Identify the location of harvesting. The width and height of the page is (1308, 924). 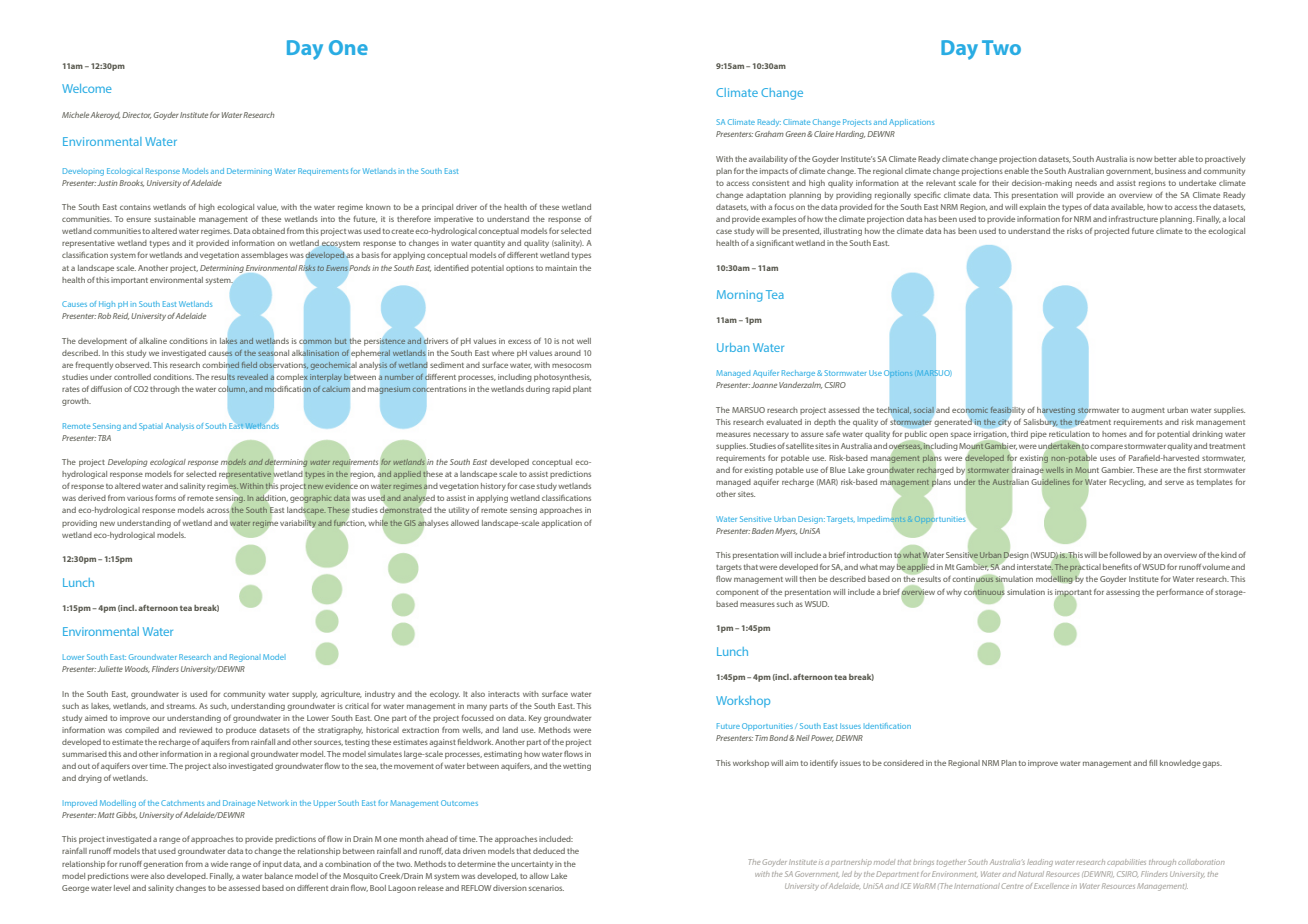
(1056, 411).
